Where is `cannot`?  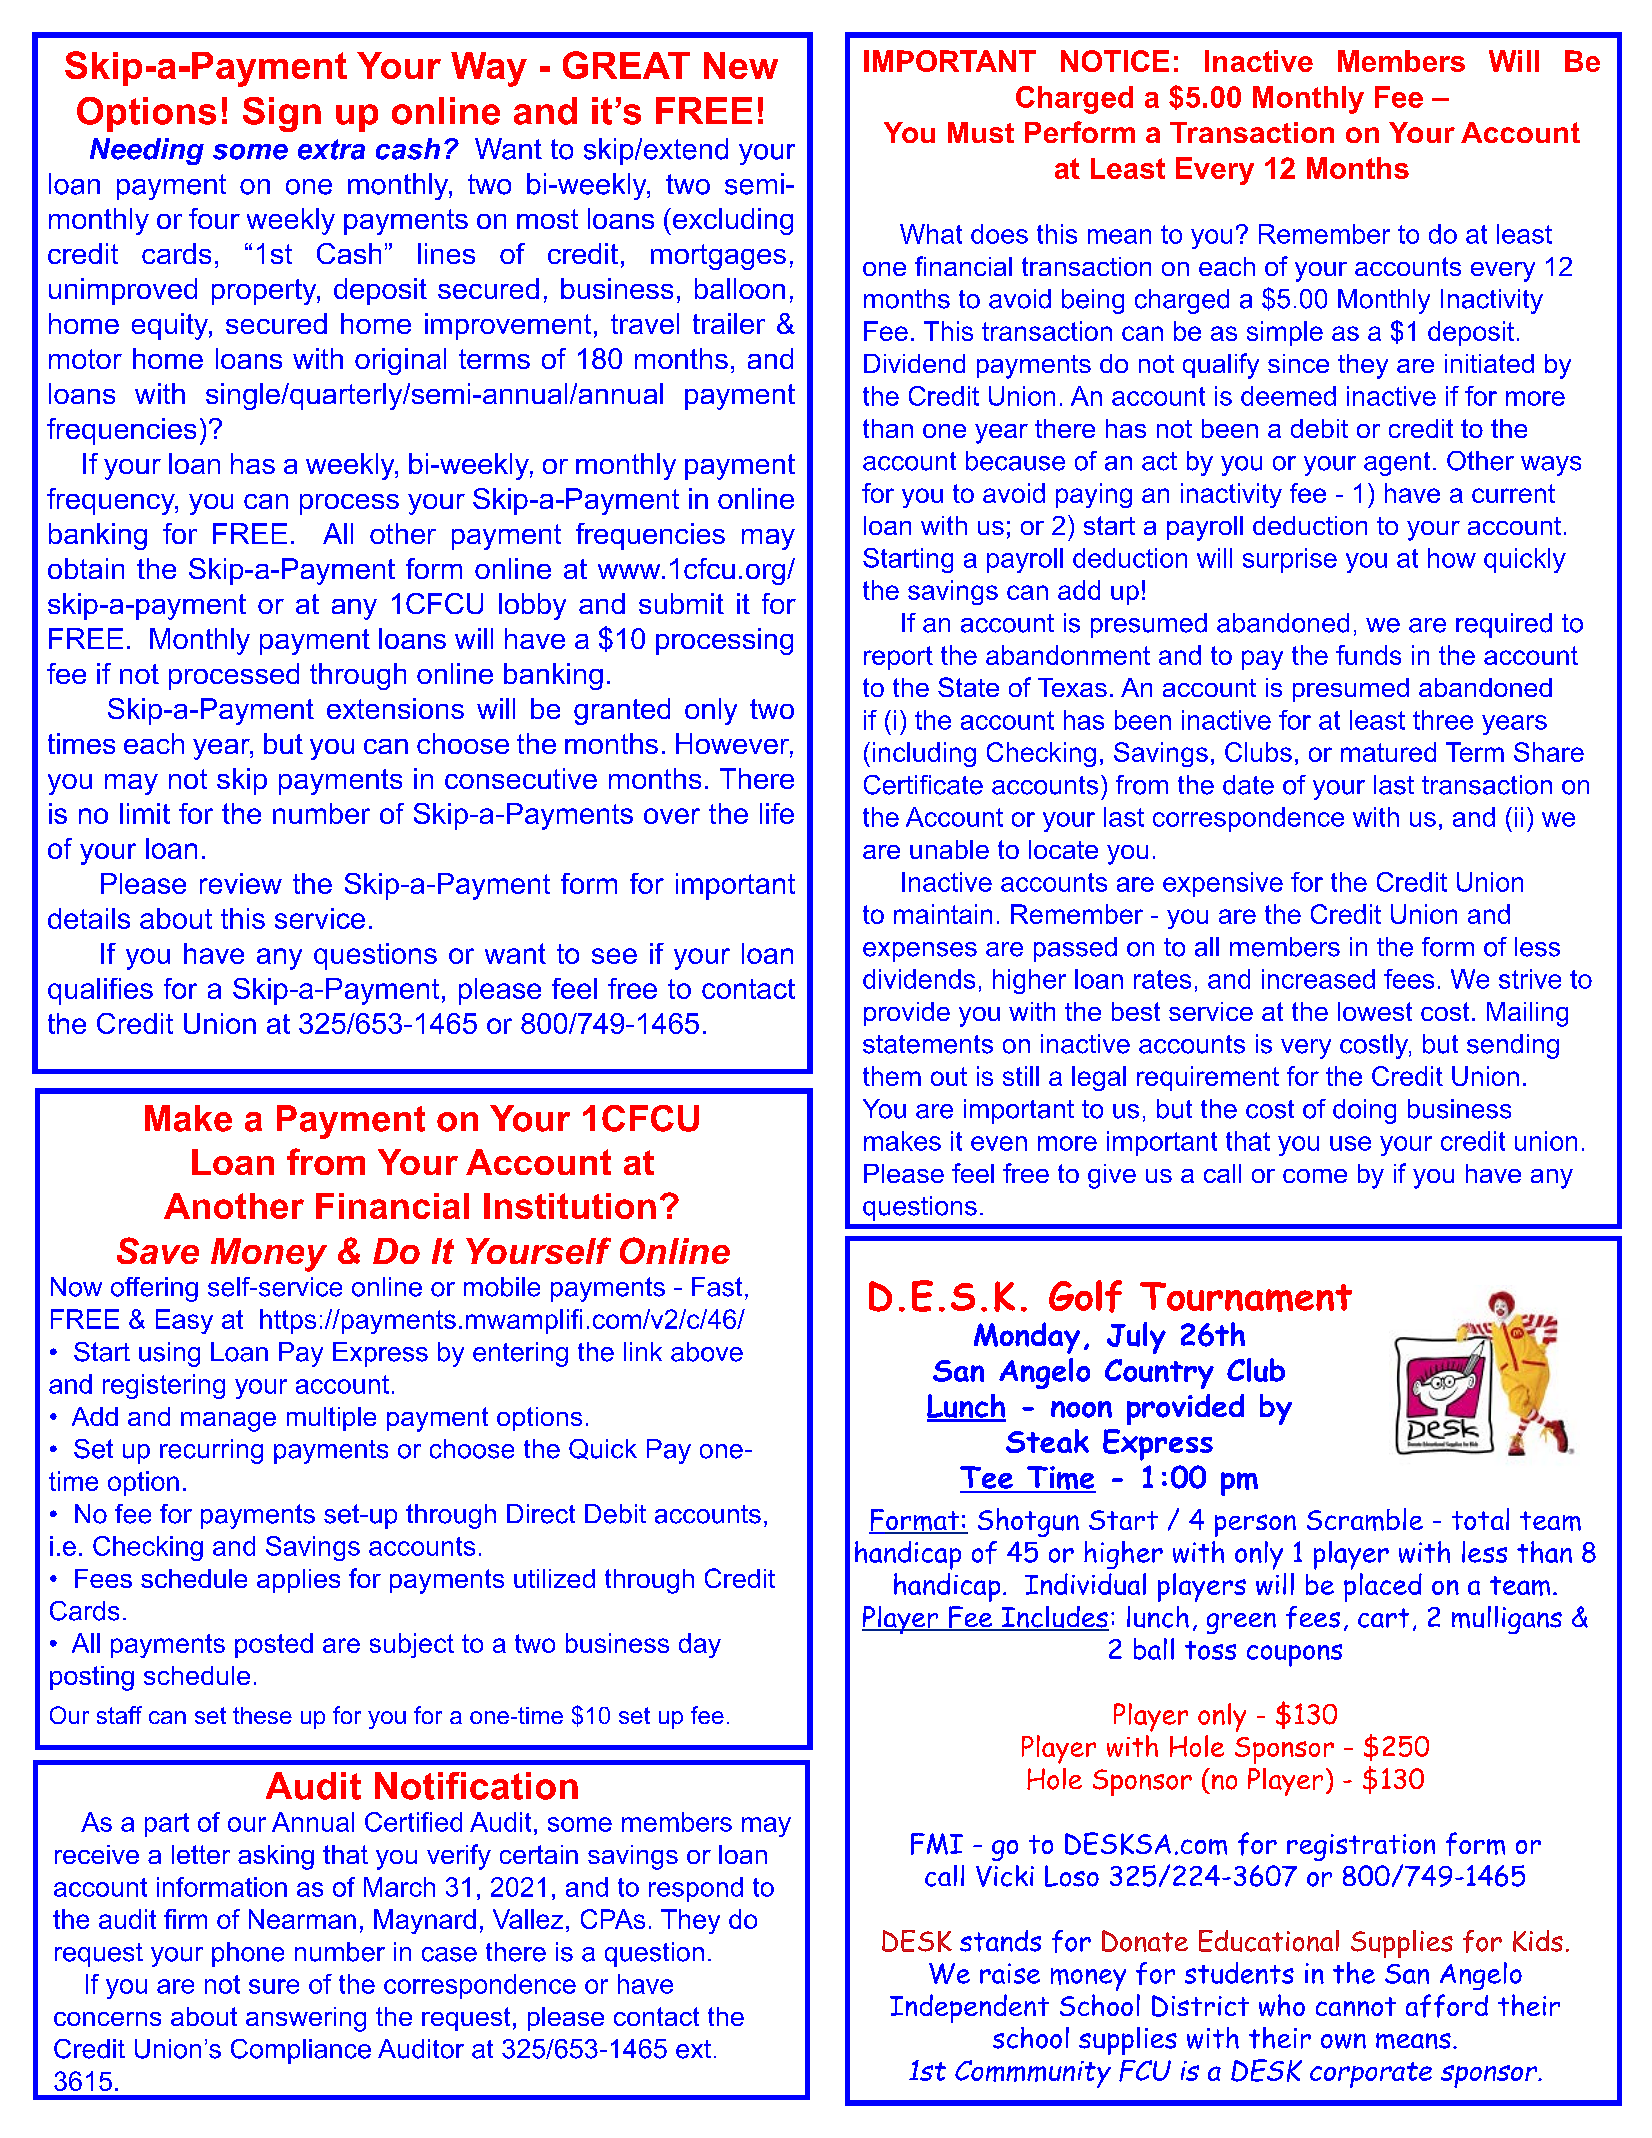 cannot is located at coordinates (1356, 2006).
